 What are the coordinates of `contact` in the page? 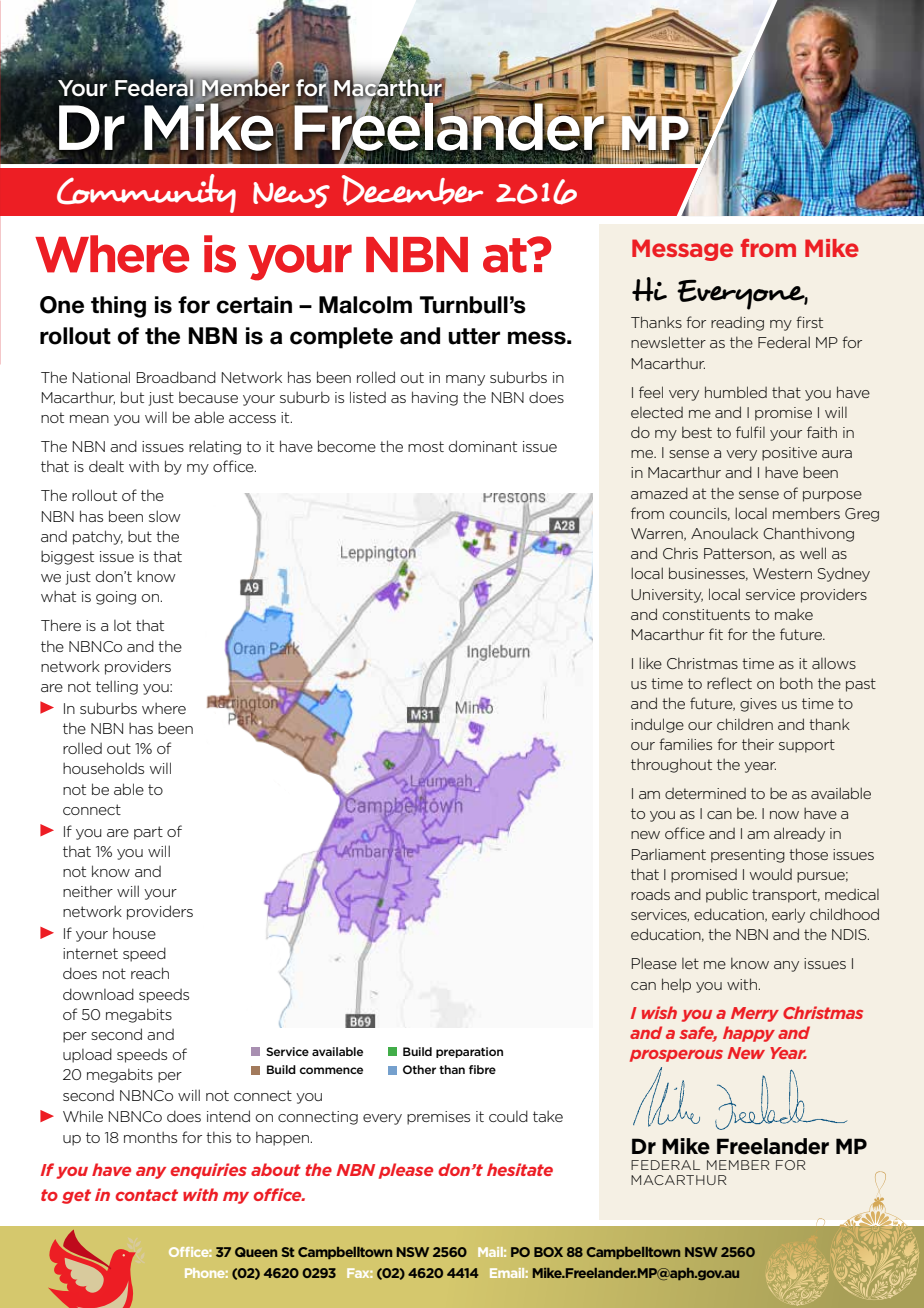 It's located at (146, 1195).
